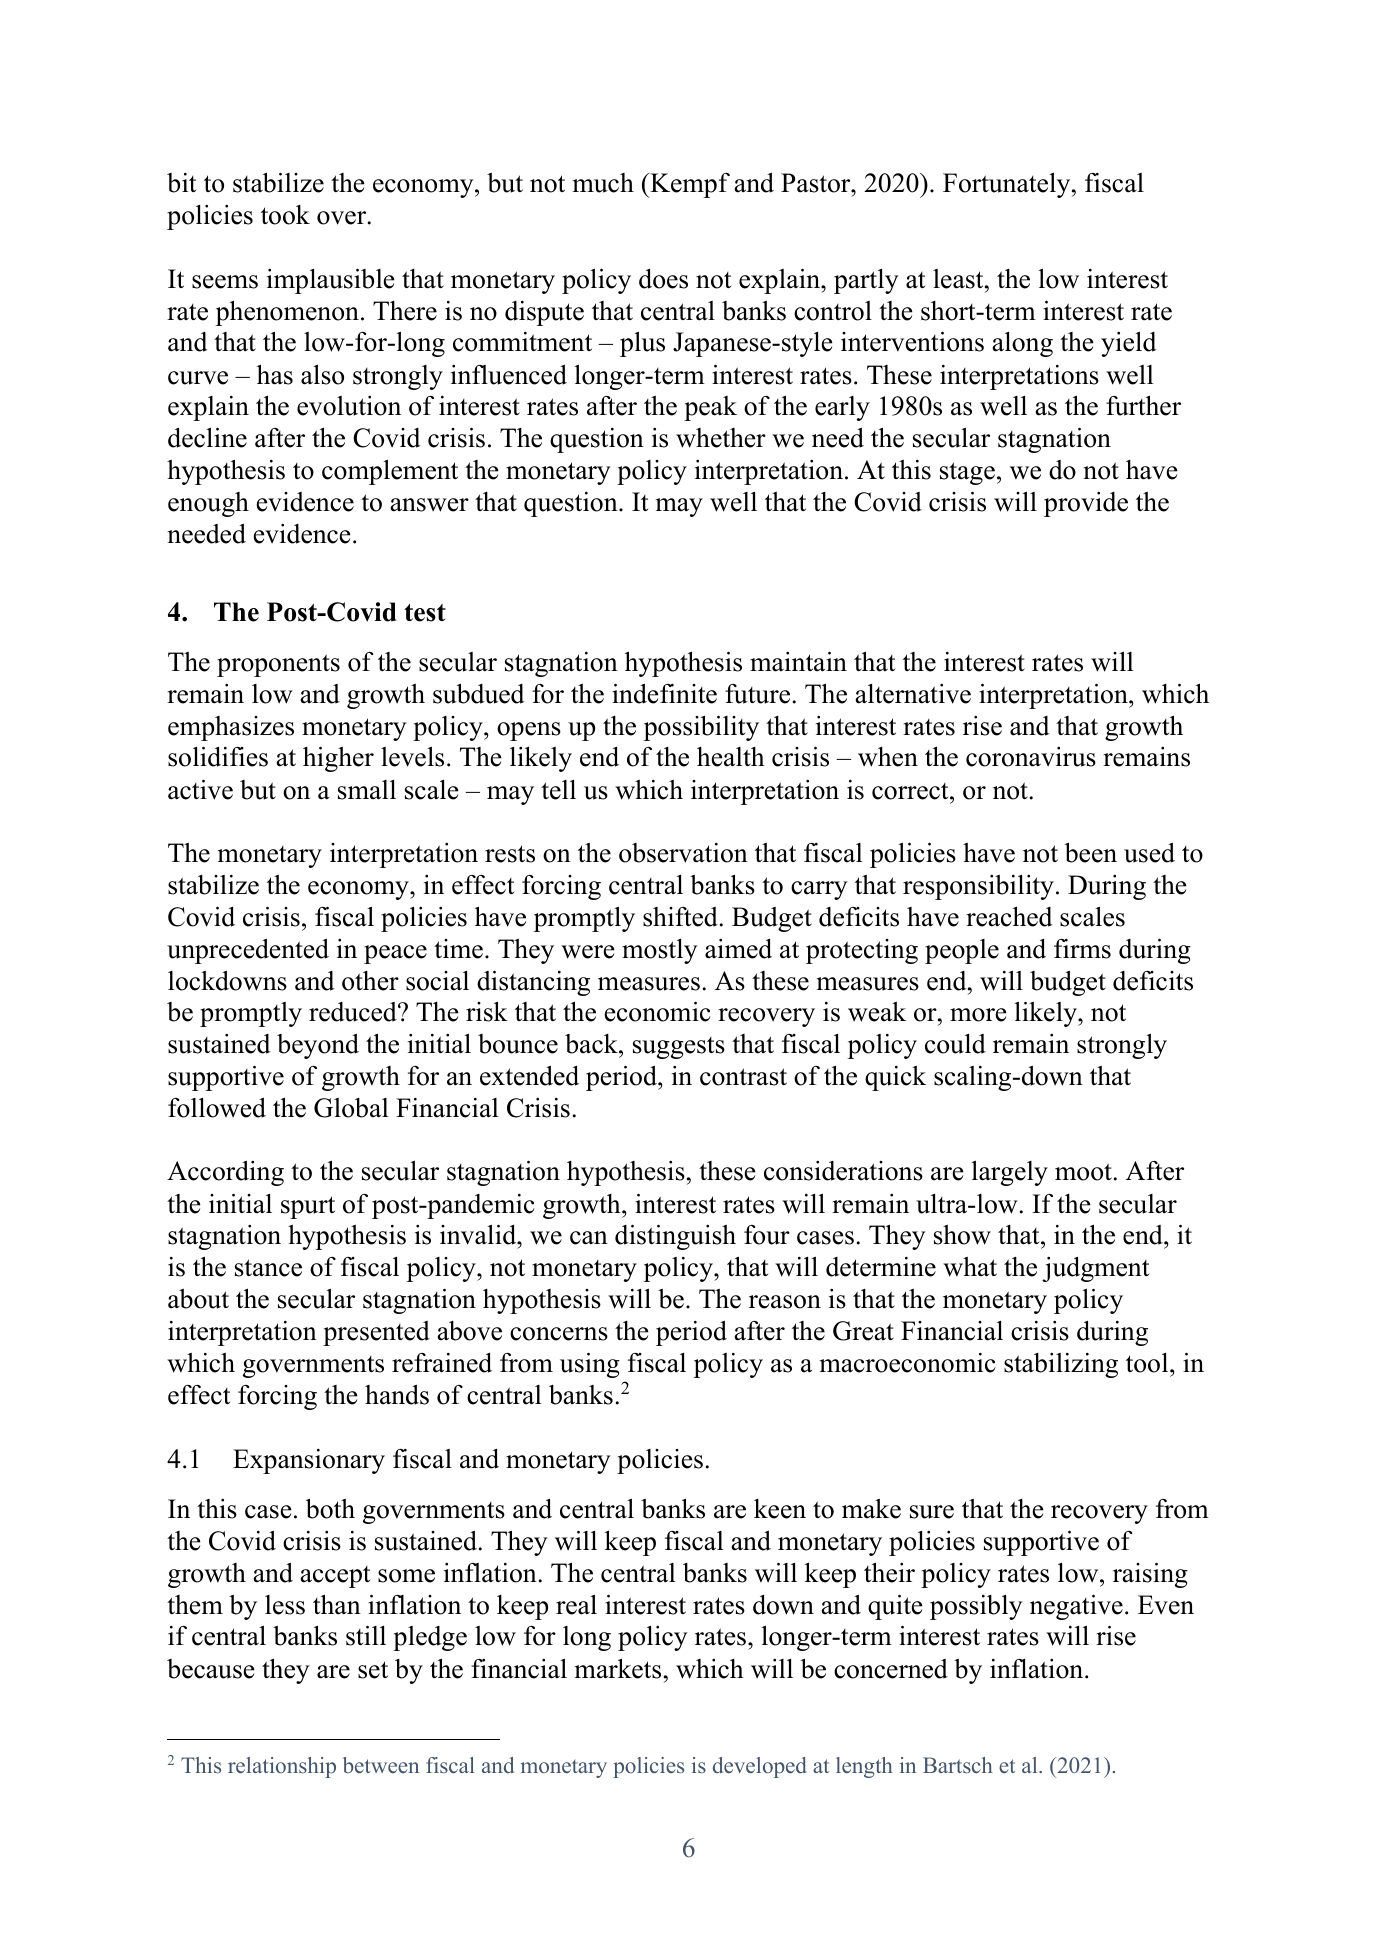  What do you see at coordinates (285, 215) in the screenshot?
I see `took` at bounding box center [285, 215].
